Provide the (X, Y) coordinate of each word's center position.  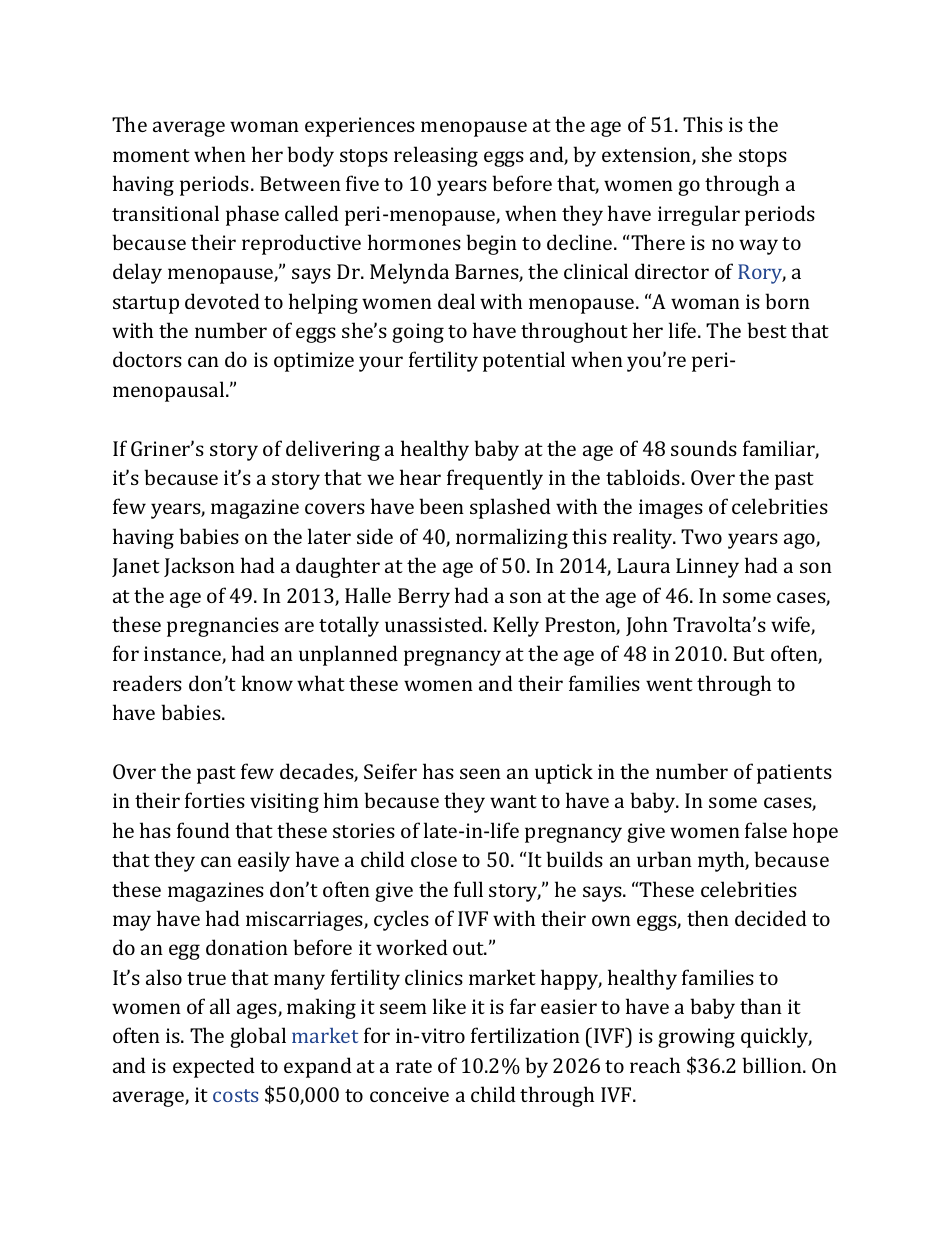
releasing (436, 156)
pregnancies (223, 627)
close (434, 859)
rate (414, 1066)
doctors (147, 359)
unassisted (435, 624)
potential (524, 361)
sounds (704, 448)
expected (214, 1067)
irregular (699, 215)
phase (252, 215)
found (203, 830)
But (749, 653)
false (766, 830)
